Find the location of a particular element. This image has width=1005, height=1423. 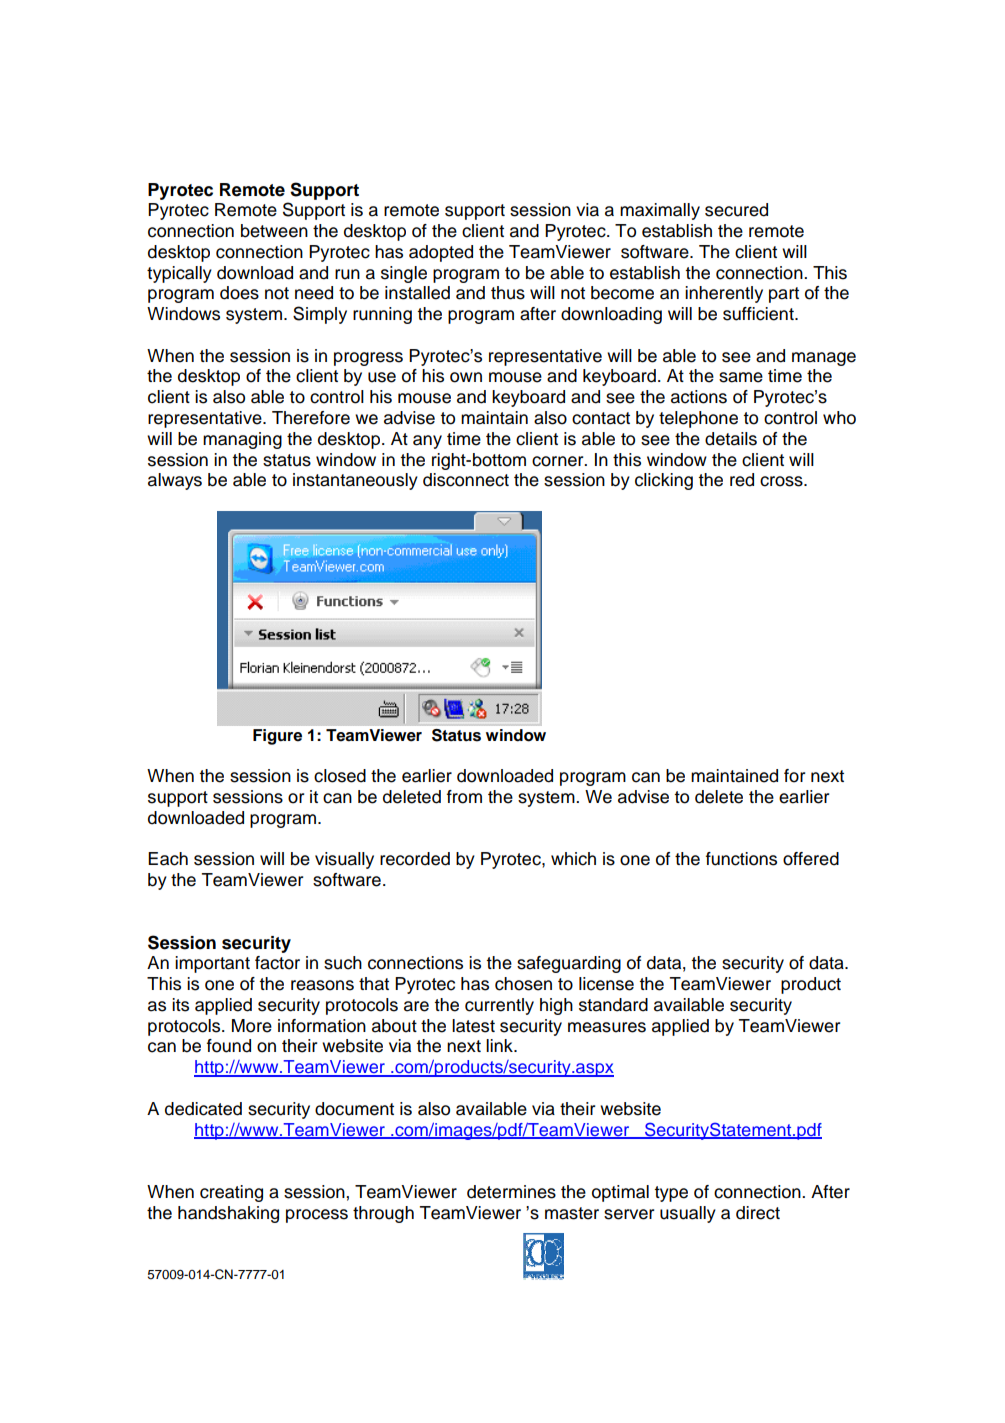

adopted is located at coordinates (441, 253).
